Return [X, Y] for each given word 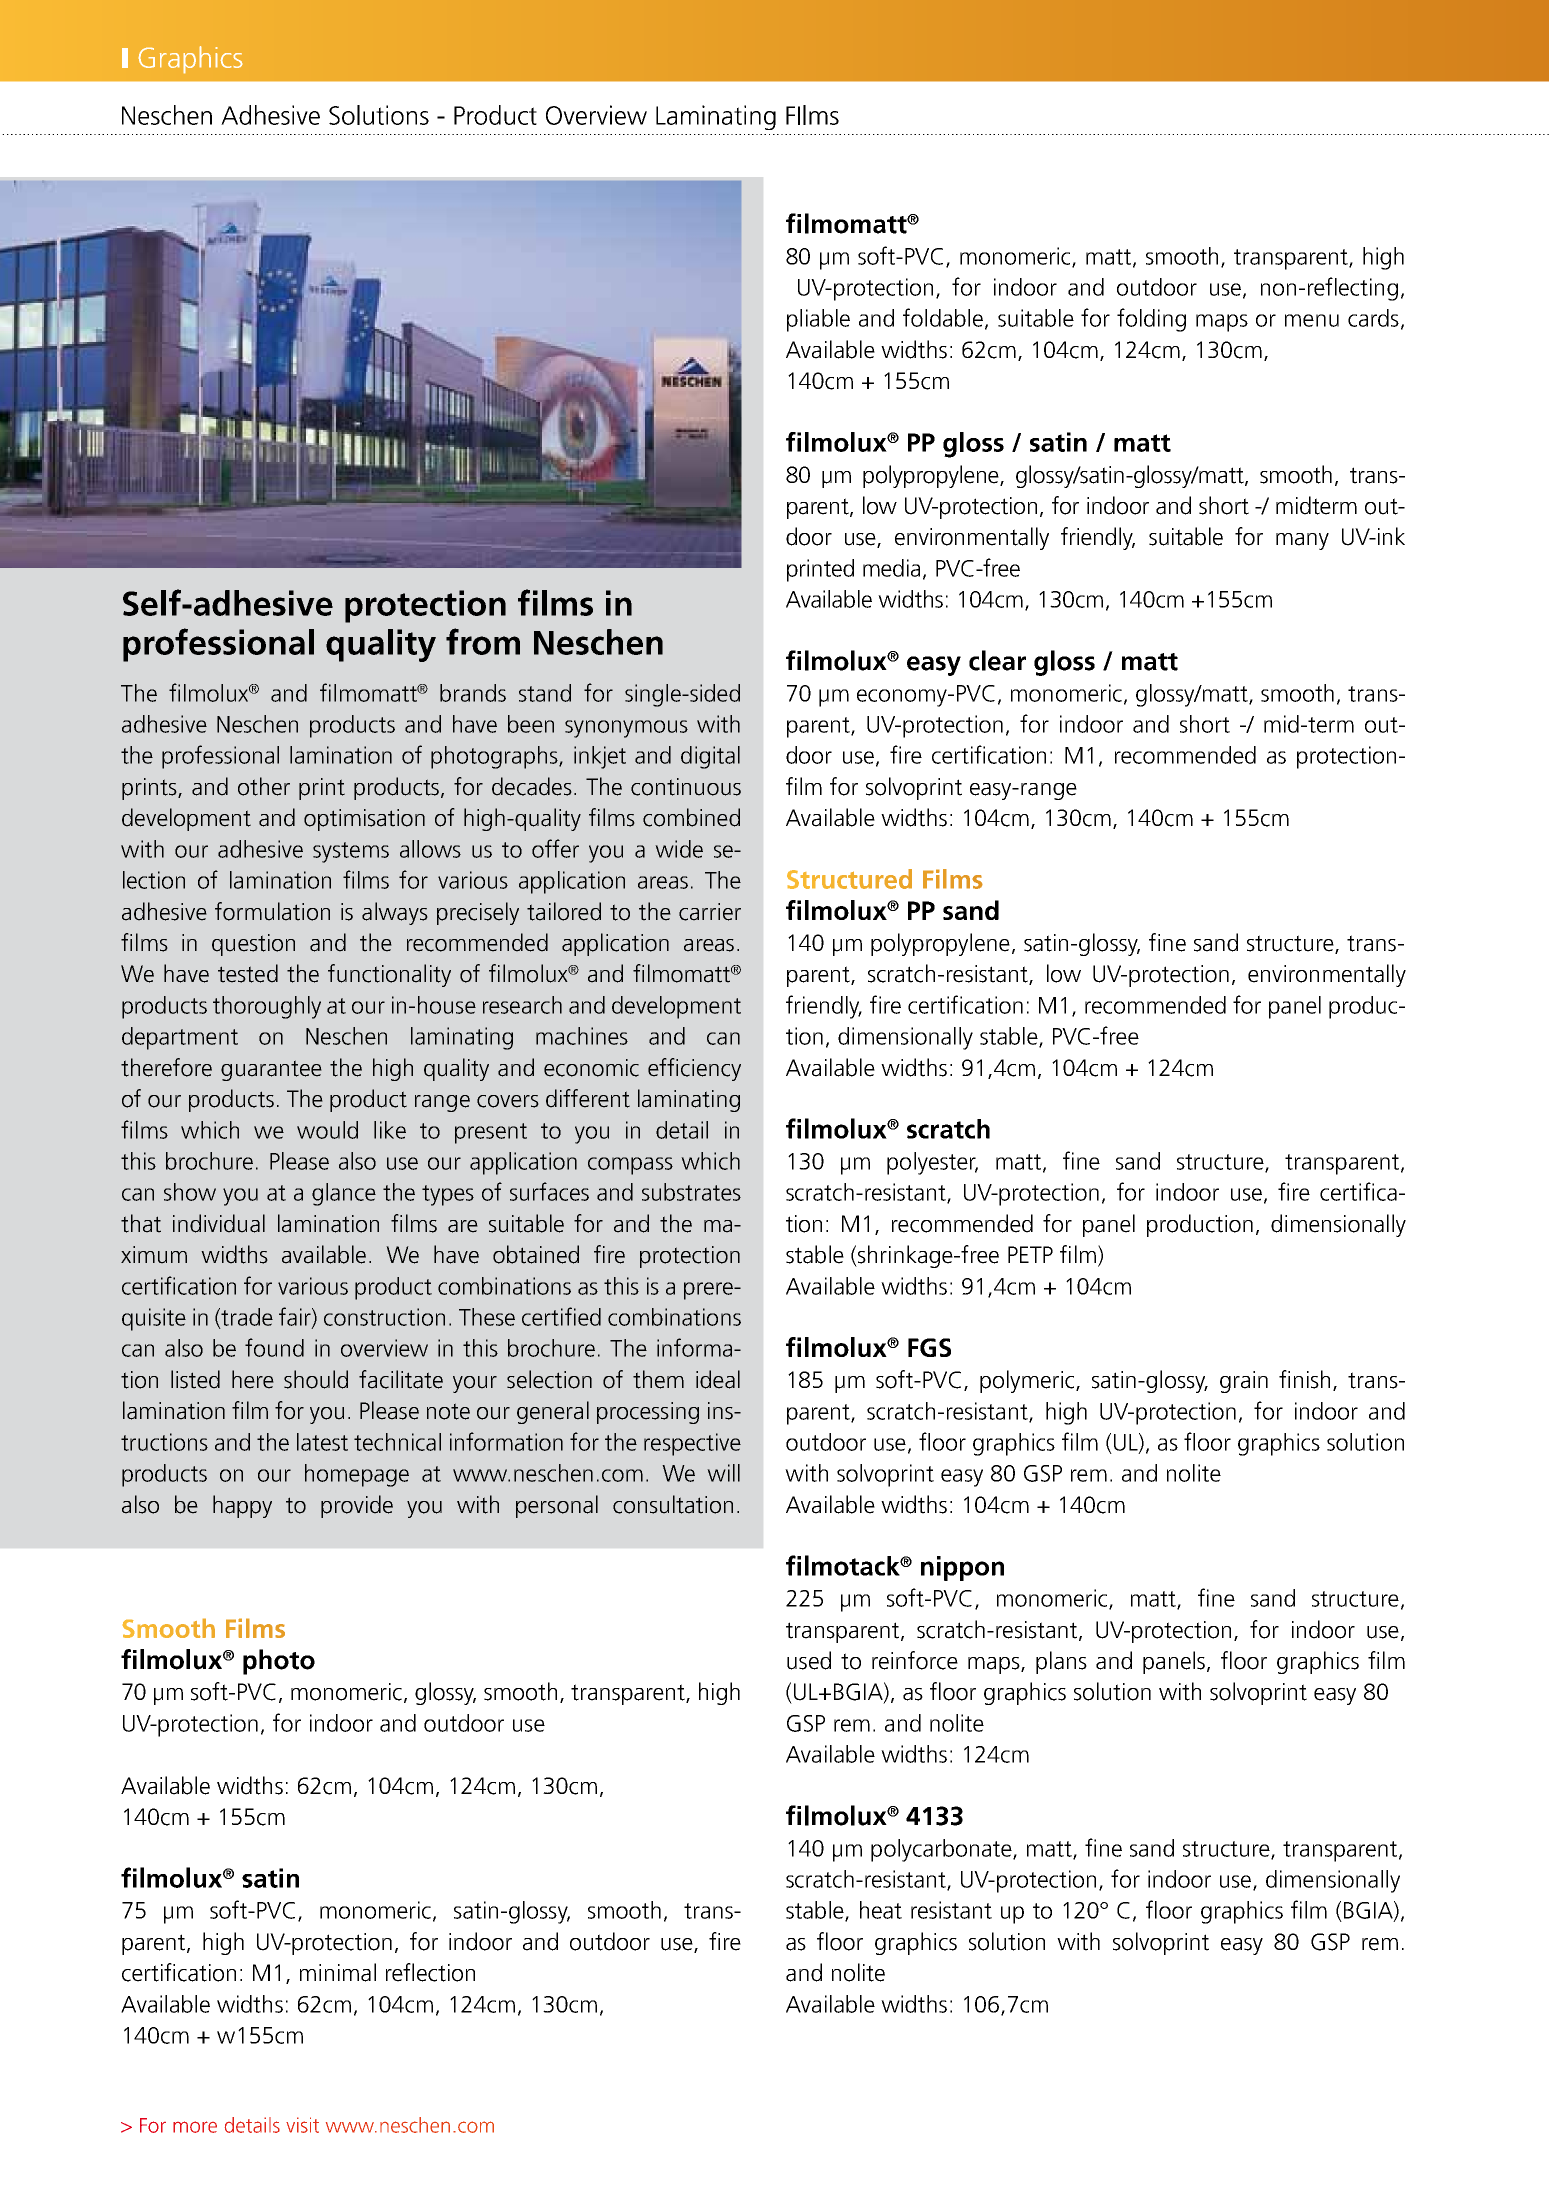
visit [302, 2125]
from [483, 641]
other [264, 786]
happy [242, 1506]
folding [1151, 320]
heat [881, 1910]
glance [344, 1194]
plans [1061, 1662]
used [809, 1660]
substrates [691, 1192]
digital [710, 757]
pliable [818, 320]
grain [1244, 1382]
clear [997, 660]
